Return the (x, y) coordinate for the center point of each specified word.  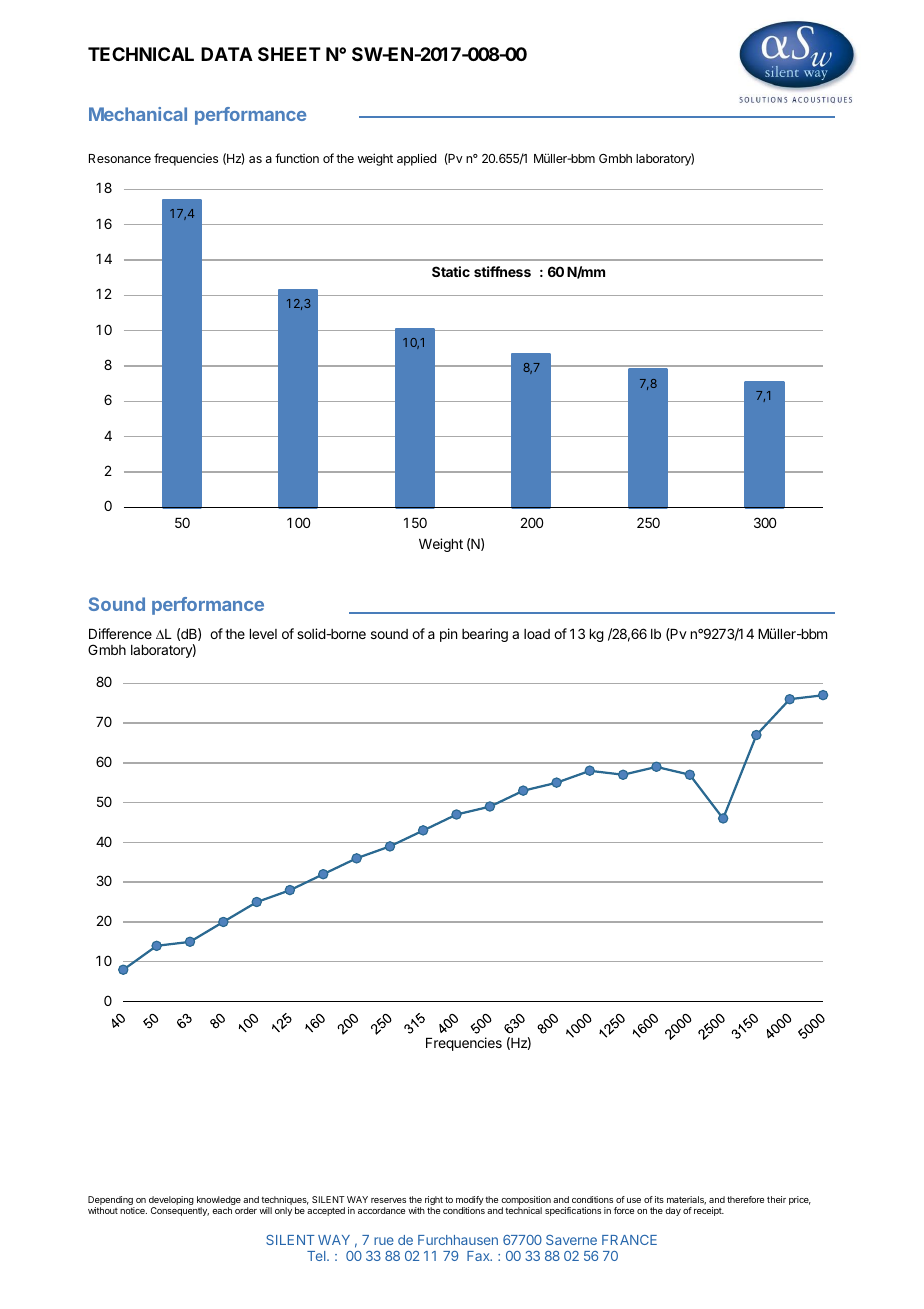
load (537, 634)
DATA (227, 54)
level (263, 634)
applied (416, 159)
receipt (709, 1211)
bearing (485, 635)
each (222, 1210)
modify (470, 1202)
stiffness (502, 271)
